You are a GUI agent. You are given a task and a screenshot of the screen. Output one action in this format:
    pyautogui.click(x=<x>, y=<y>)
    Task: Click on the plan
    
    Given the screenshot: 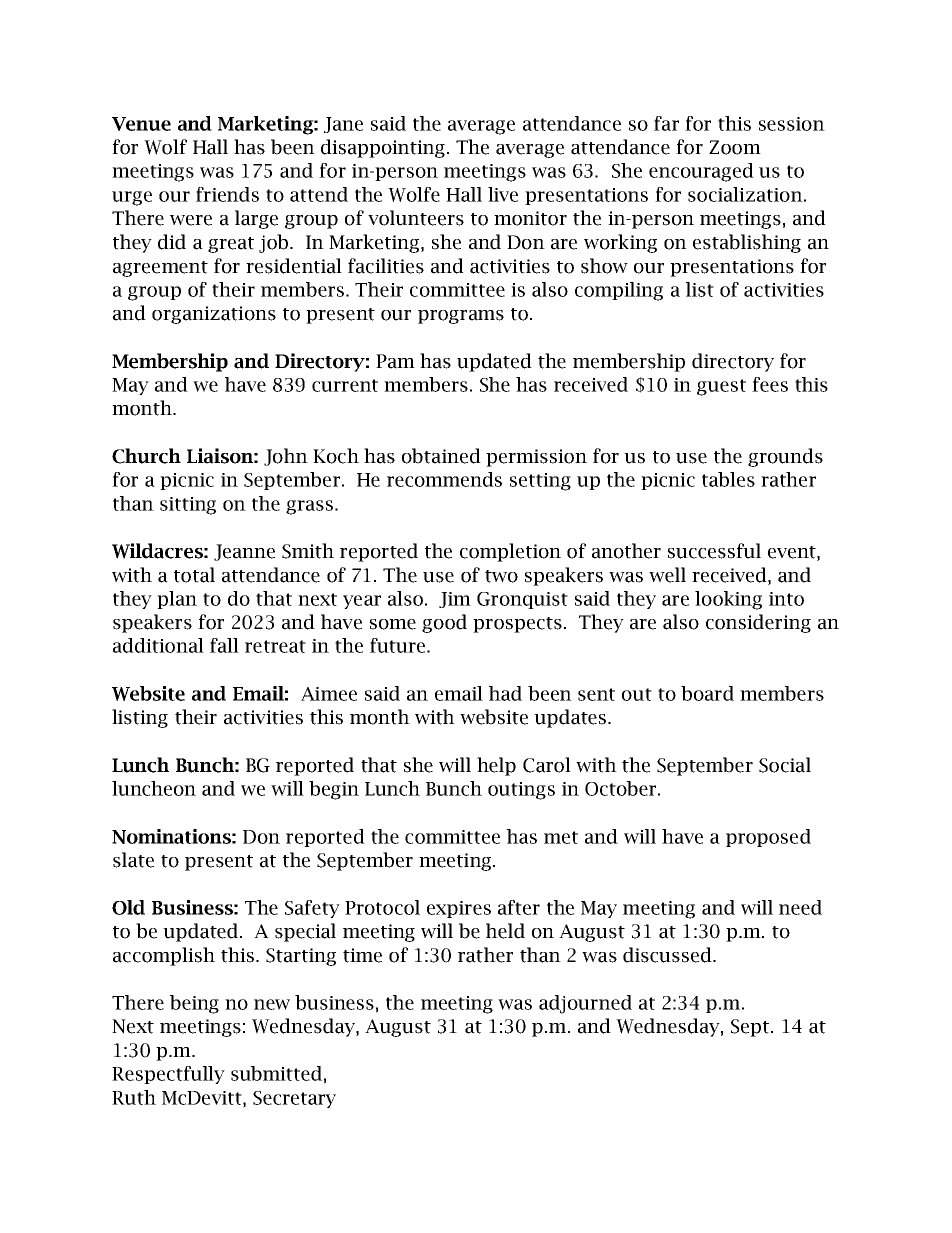 What is the action you would take?
    pyautogui.click(x=177, y=600)
